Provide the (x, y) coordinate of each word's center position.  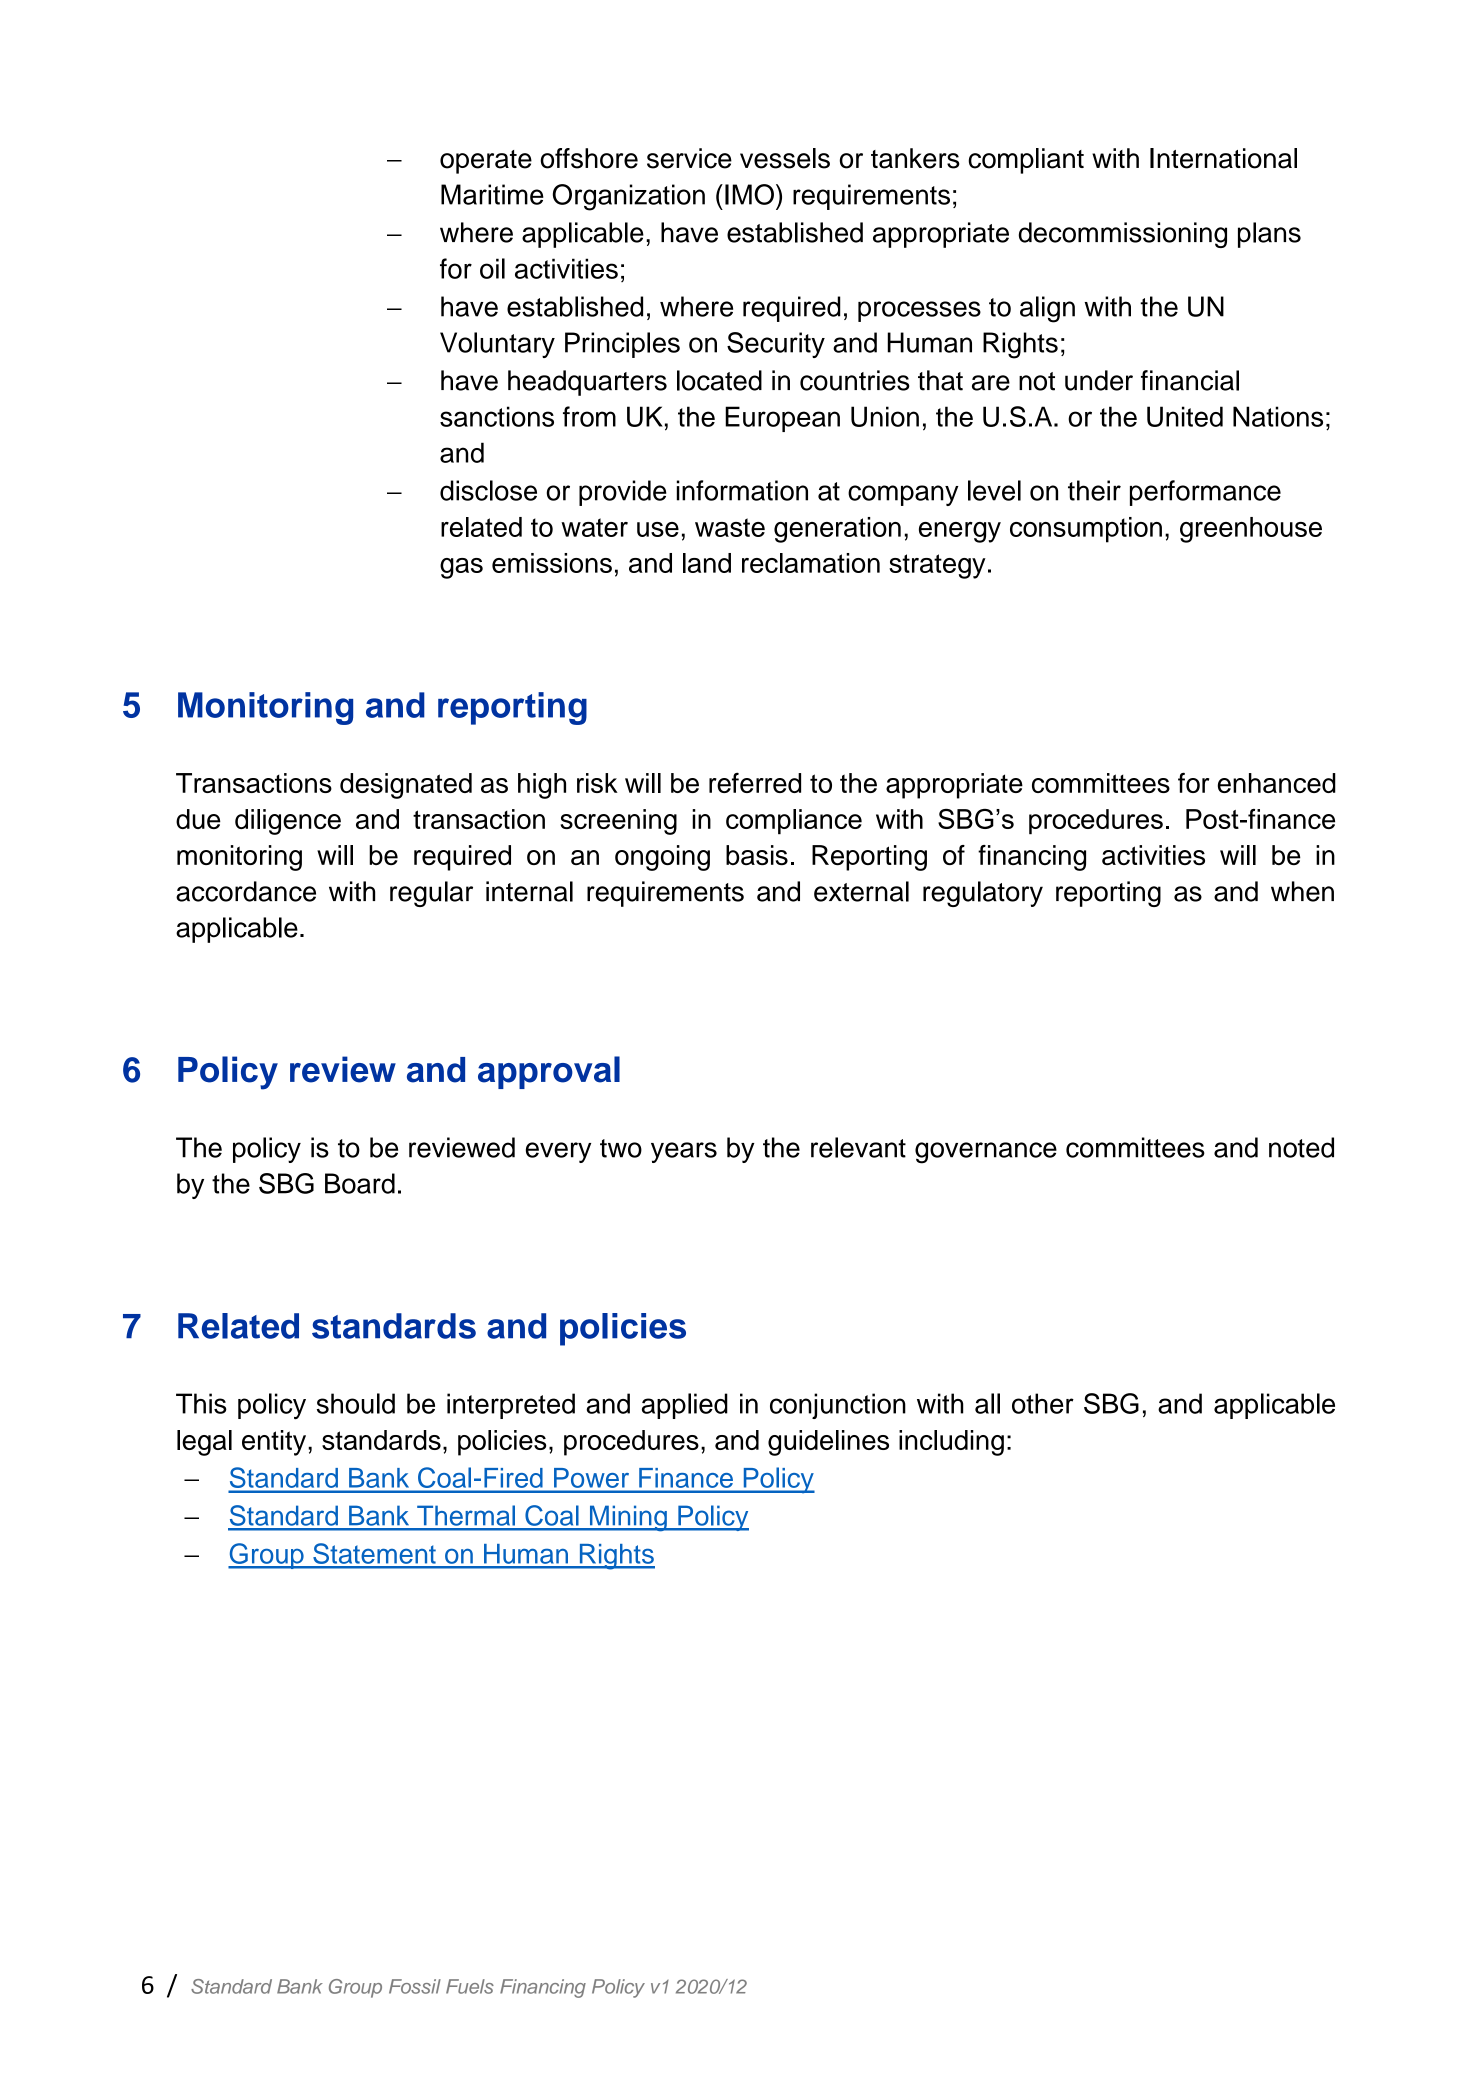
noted (1301, 1147)
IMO (749, 194)
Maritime (492, 194)
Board (360, 1183)
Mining (628, 1518)
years (684, 1152)
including (951, 1443)
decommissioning (1123, 235)
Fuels (470, 1986)
